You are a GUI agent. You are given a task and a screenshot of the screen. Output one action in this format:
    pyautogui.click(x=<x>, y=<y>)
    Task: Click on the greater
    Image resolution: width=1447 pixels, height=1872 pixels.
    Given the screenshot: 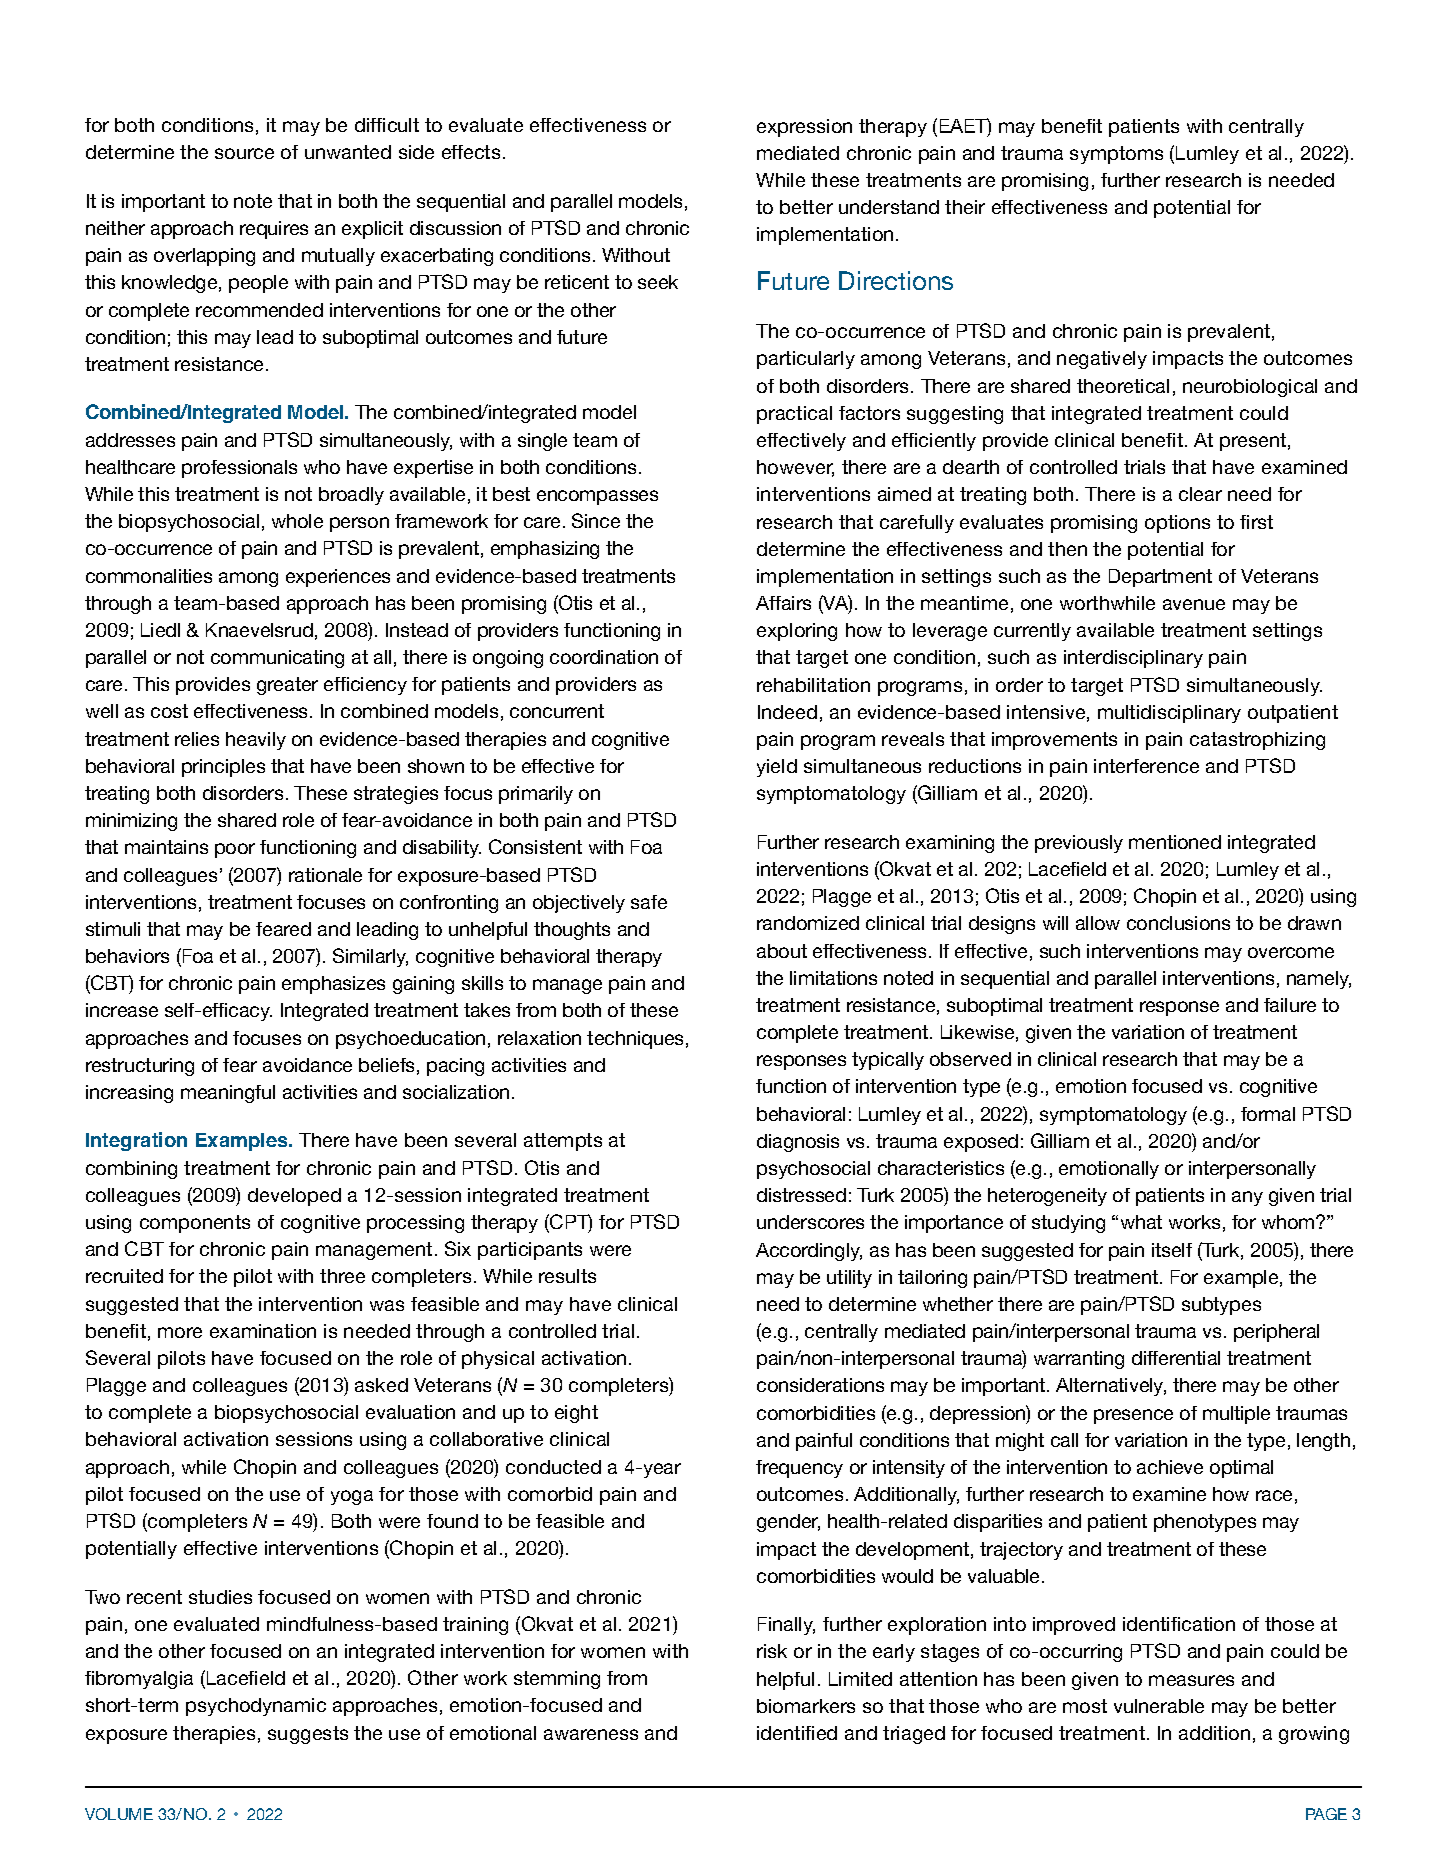 What is the action you would take?
    pyautogui.click(x=287, y=686)
